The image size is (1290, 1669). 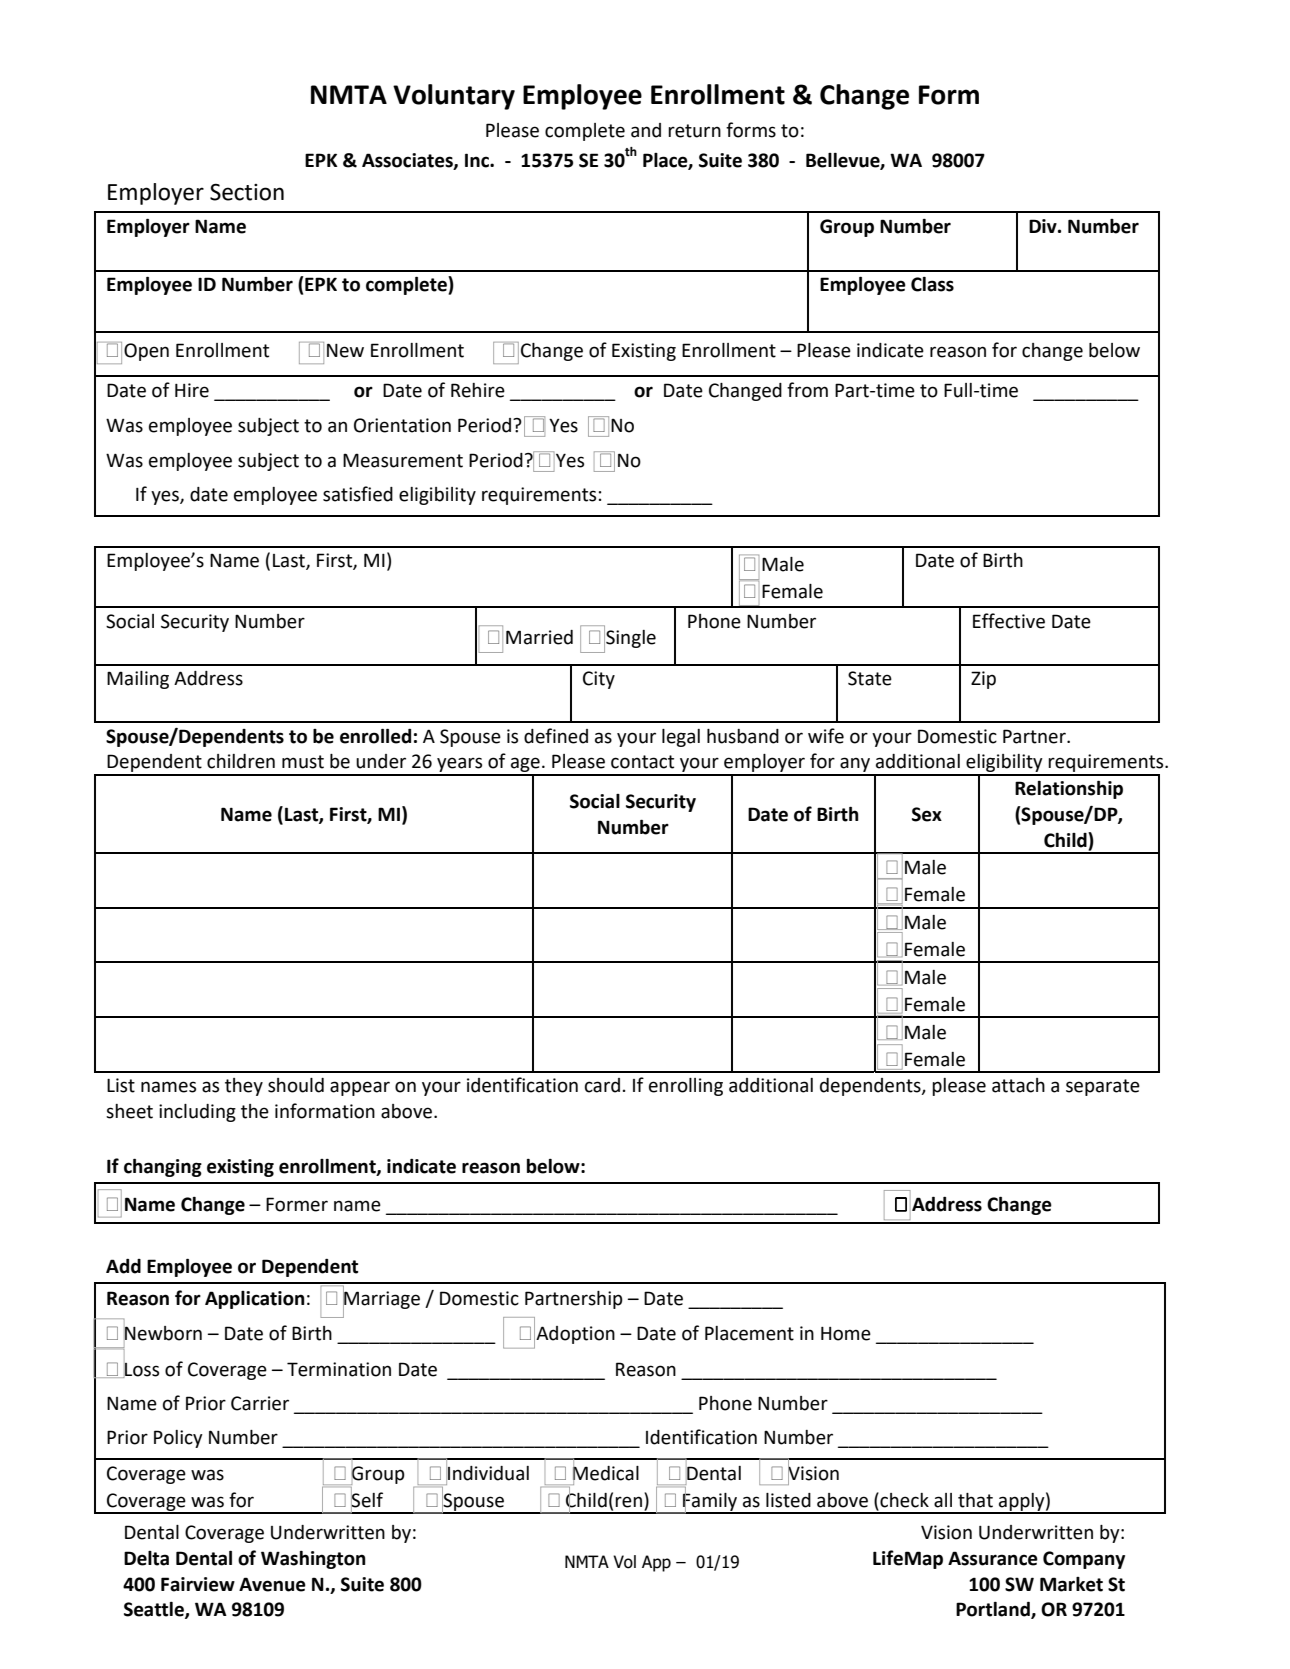 What do you see at coordinates (358, 494) in the screenshot?
I see `satisfied` at bounding box center [358, 494].
